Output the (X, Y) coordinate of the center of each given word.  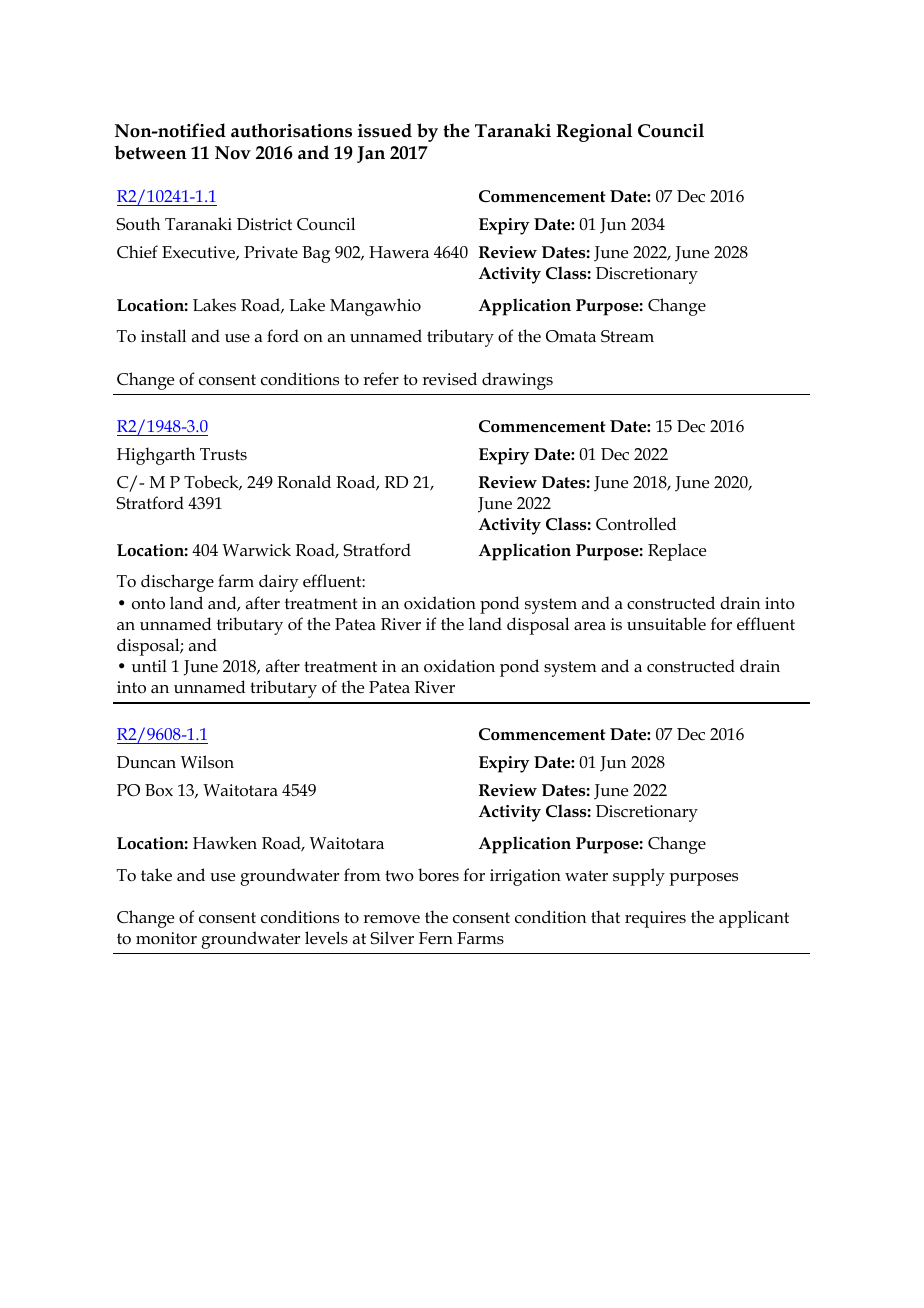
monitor (166, 938)
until (149, 666)
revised (449, 378)
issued (385, 130)
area (590, 626)
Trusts (223, 454)
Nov (233, 153)
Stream (627, 336)
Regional (594, 132)
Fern (436, 938)
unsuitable (666, 624)
